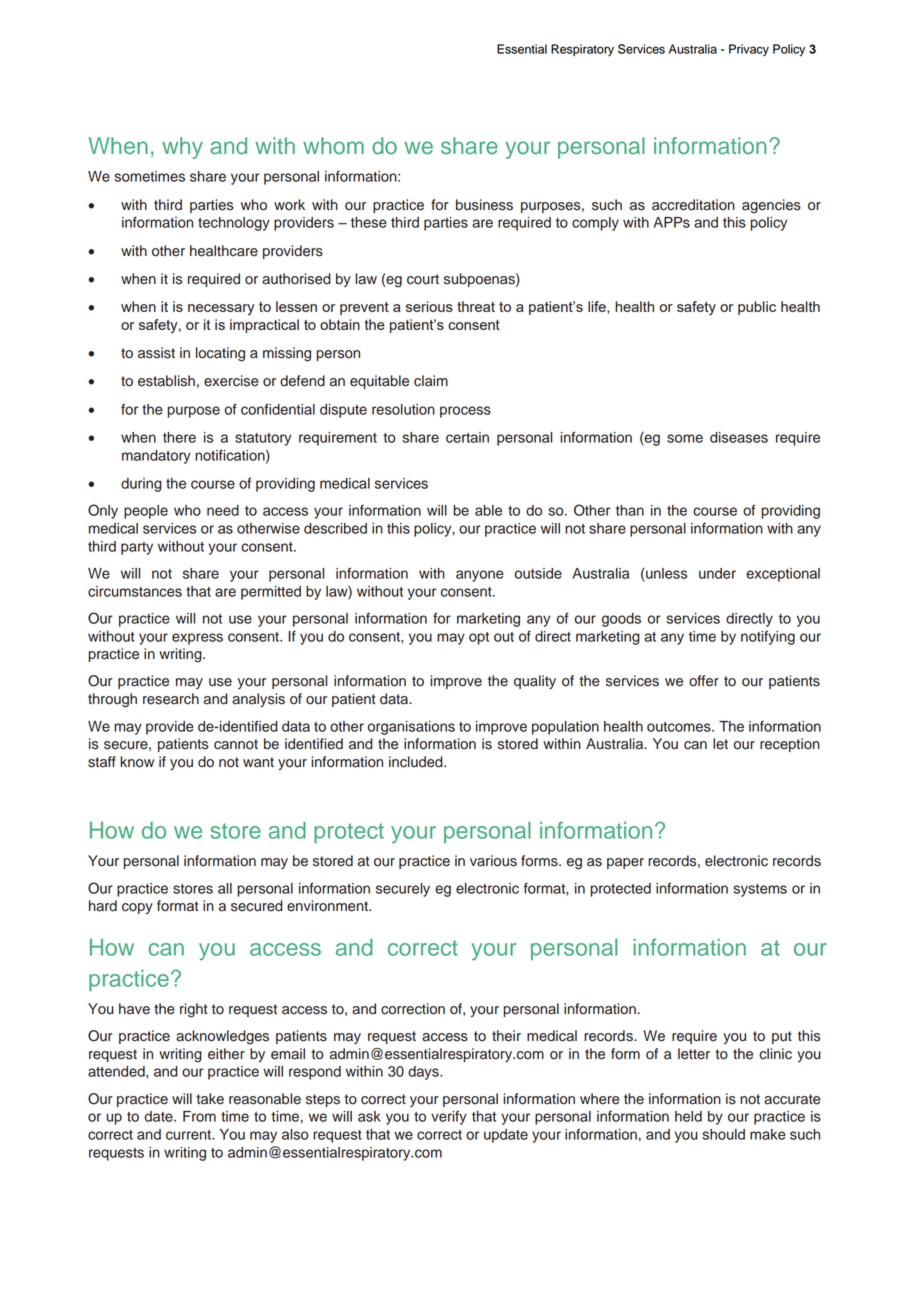  Describe the element at coordinates (717, 573) in the screenshot. I see `under` at that location.
